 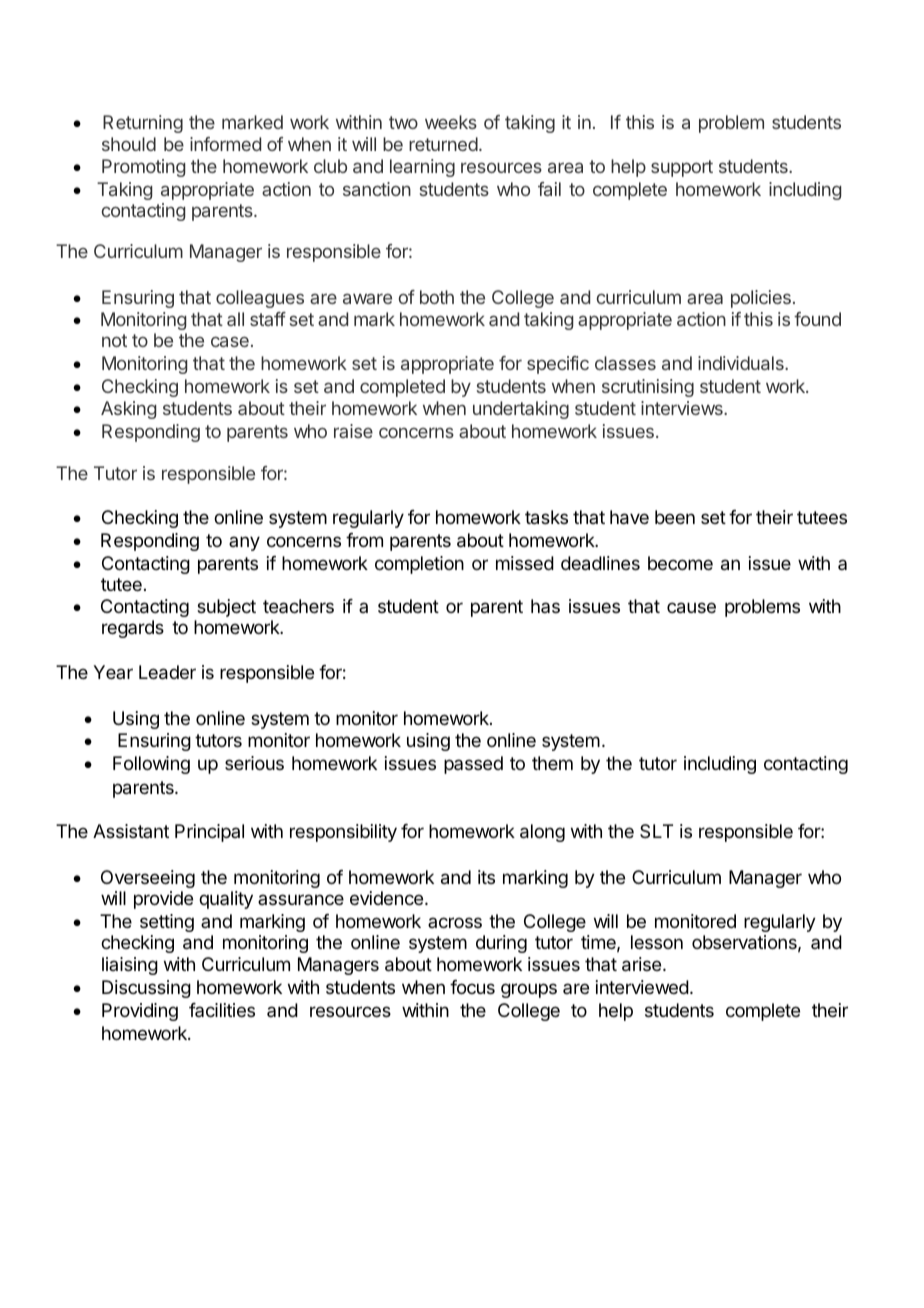 I want to click on any, so click(x=244, y=543).
